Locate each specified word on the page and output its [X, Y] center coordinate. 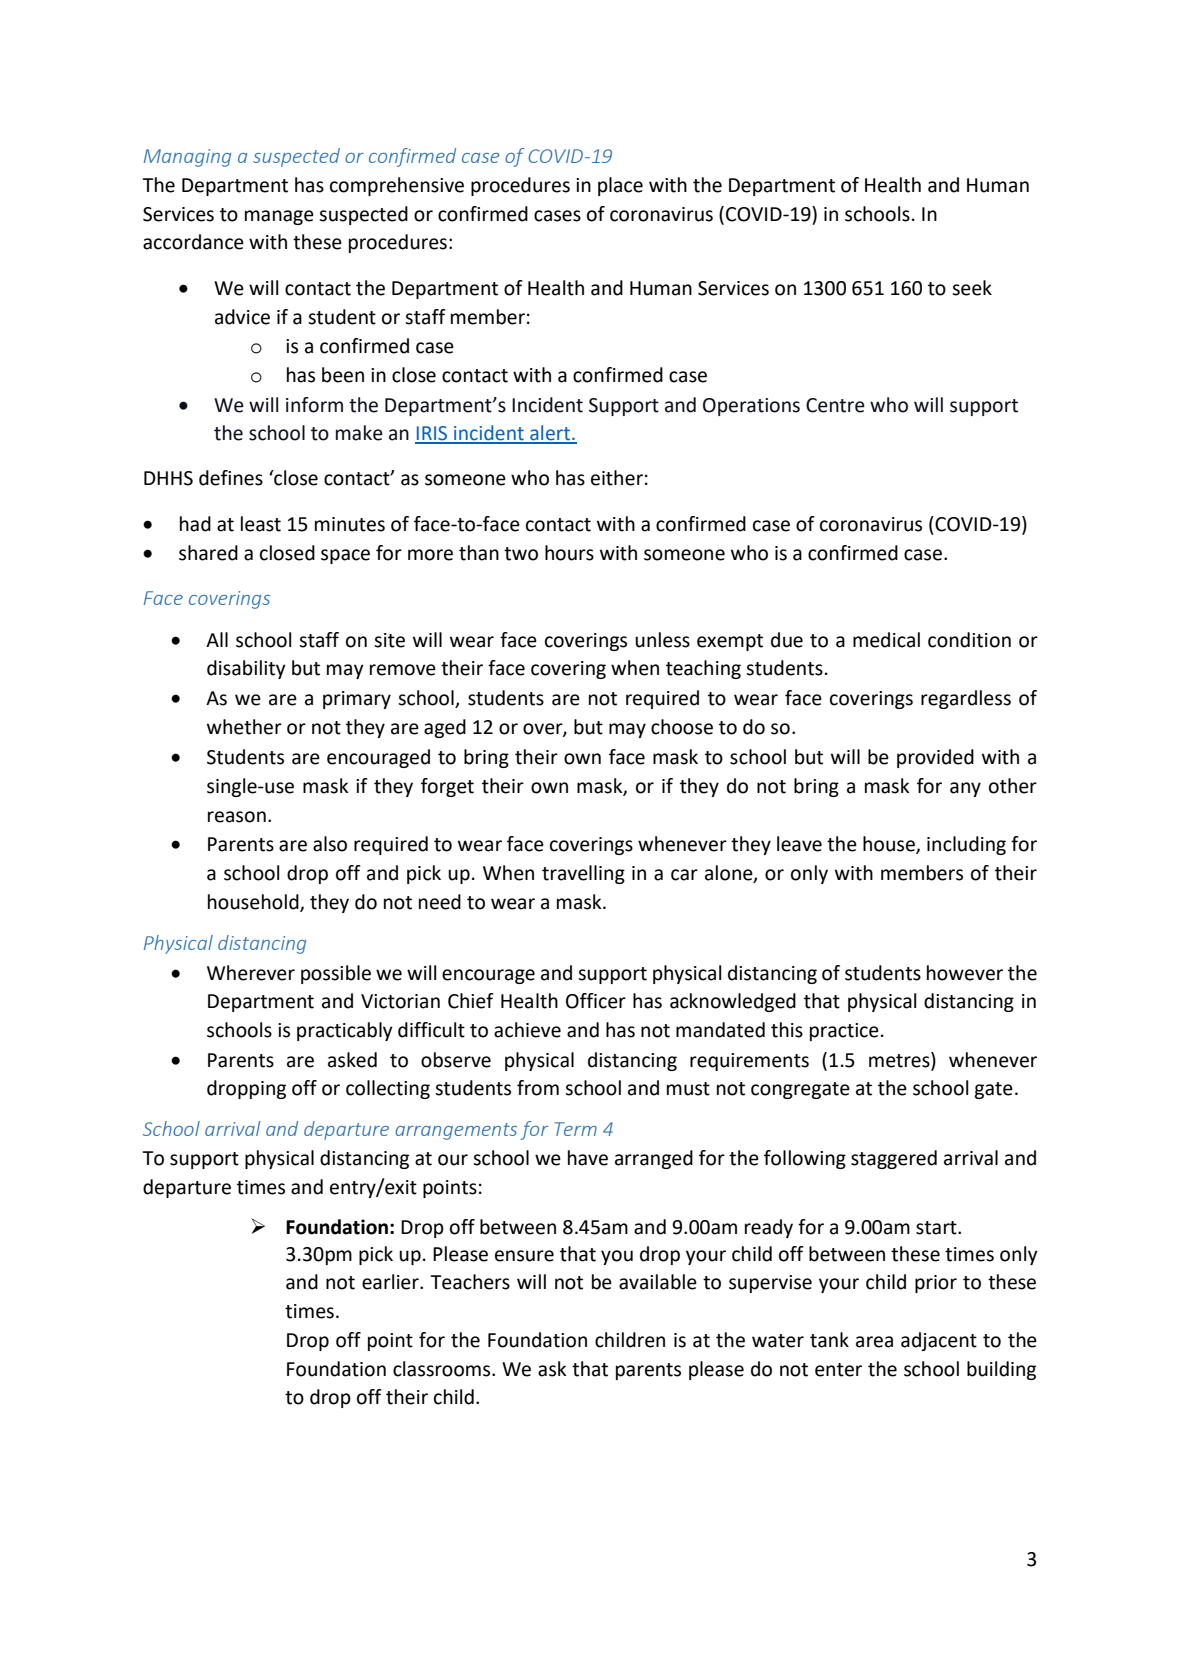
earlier [391, 1282]
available [658, 1282]
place [620, 186]
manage [279, 217]
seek [972, 288]
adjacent [939, 1341]
